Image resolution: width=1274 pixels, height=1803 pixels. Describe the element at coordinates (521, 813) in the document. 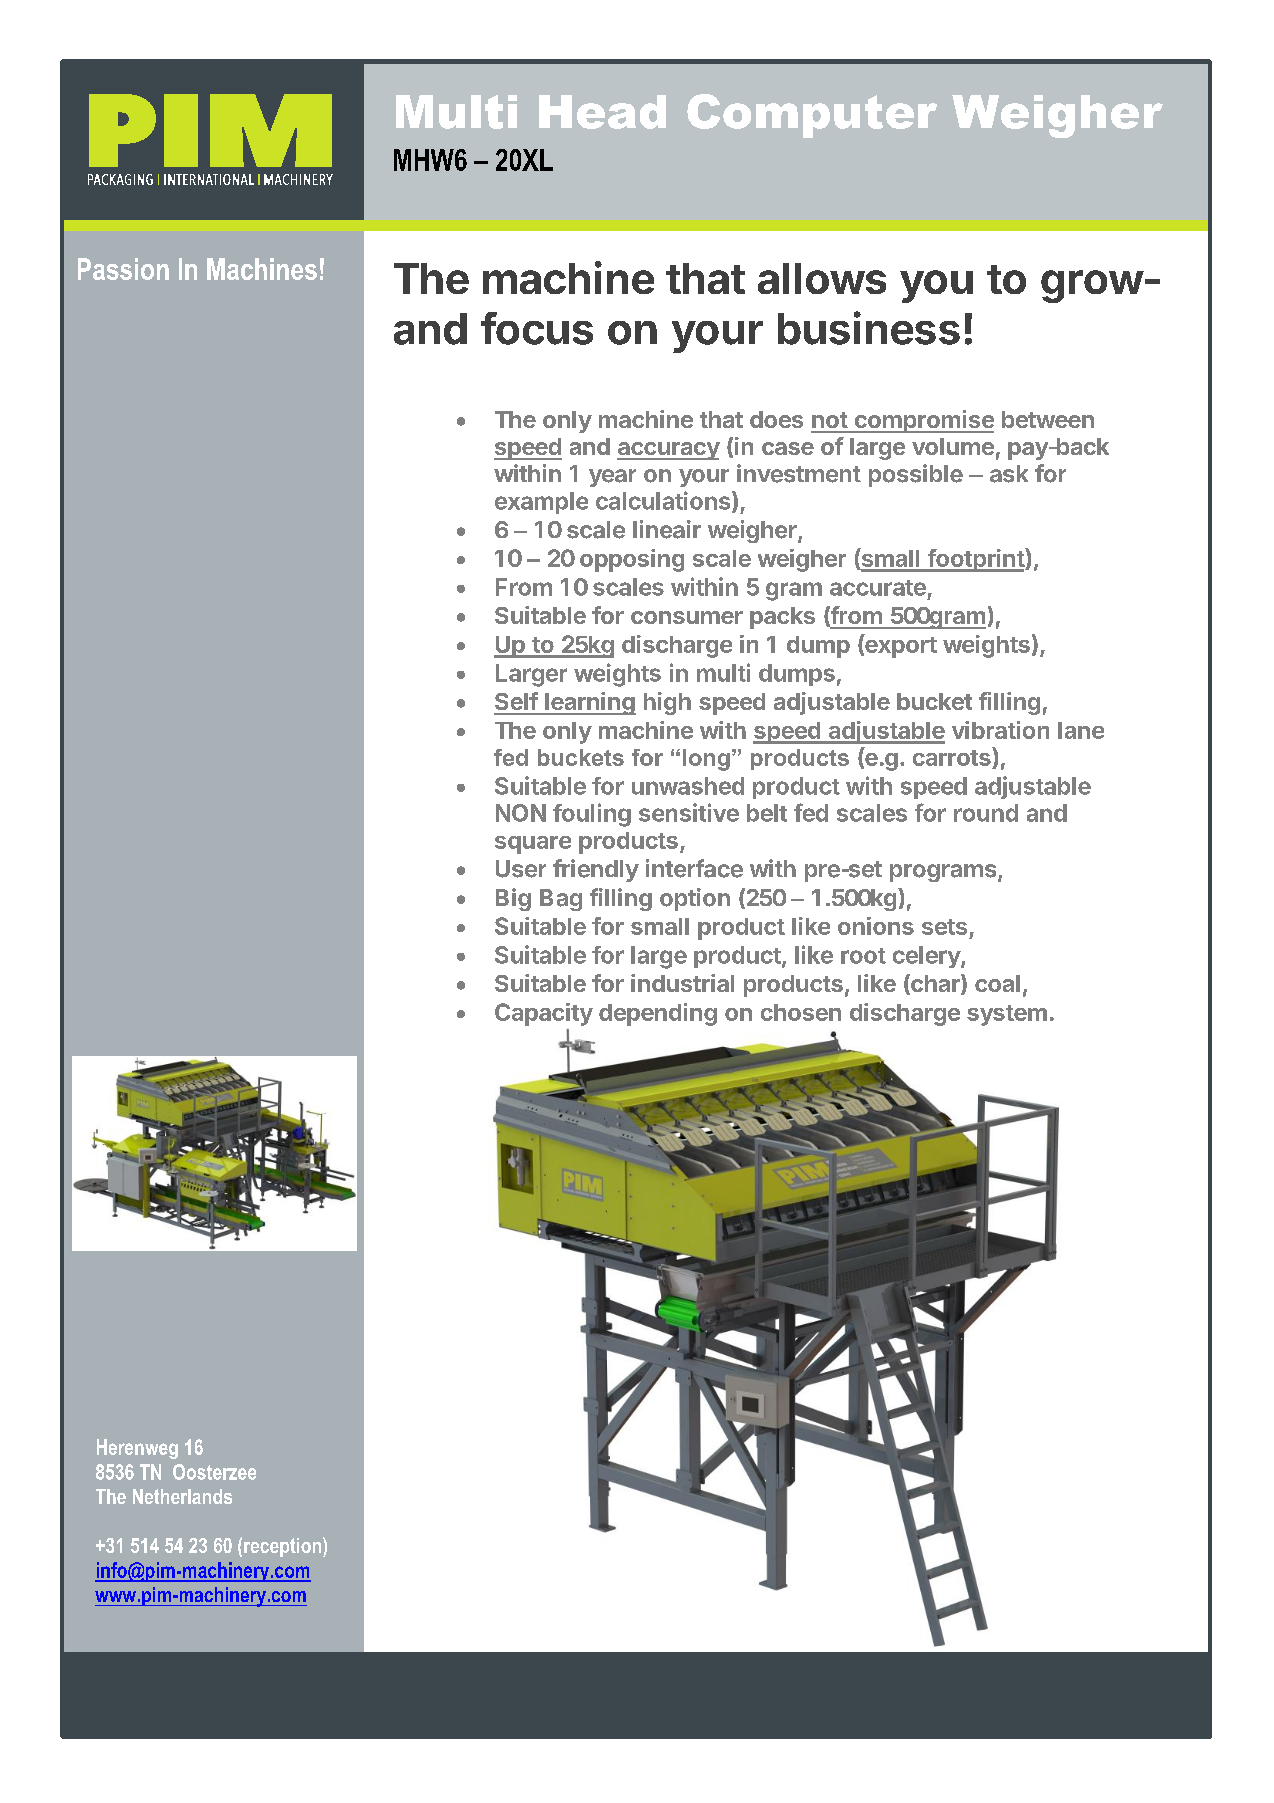

I see `NON` at that location.
